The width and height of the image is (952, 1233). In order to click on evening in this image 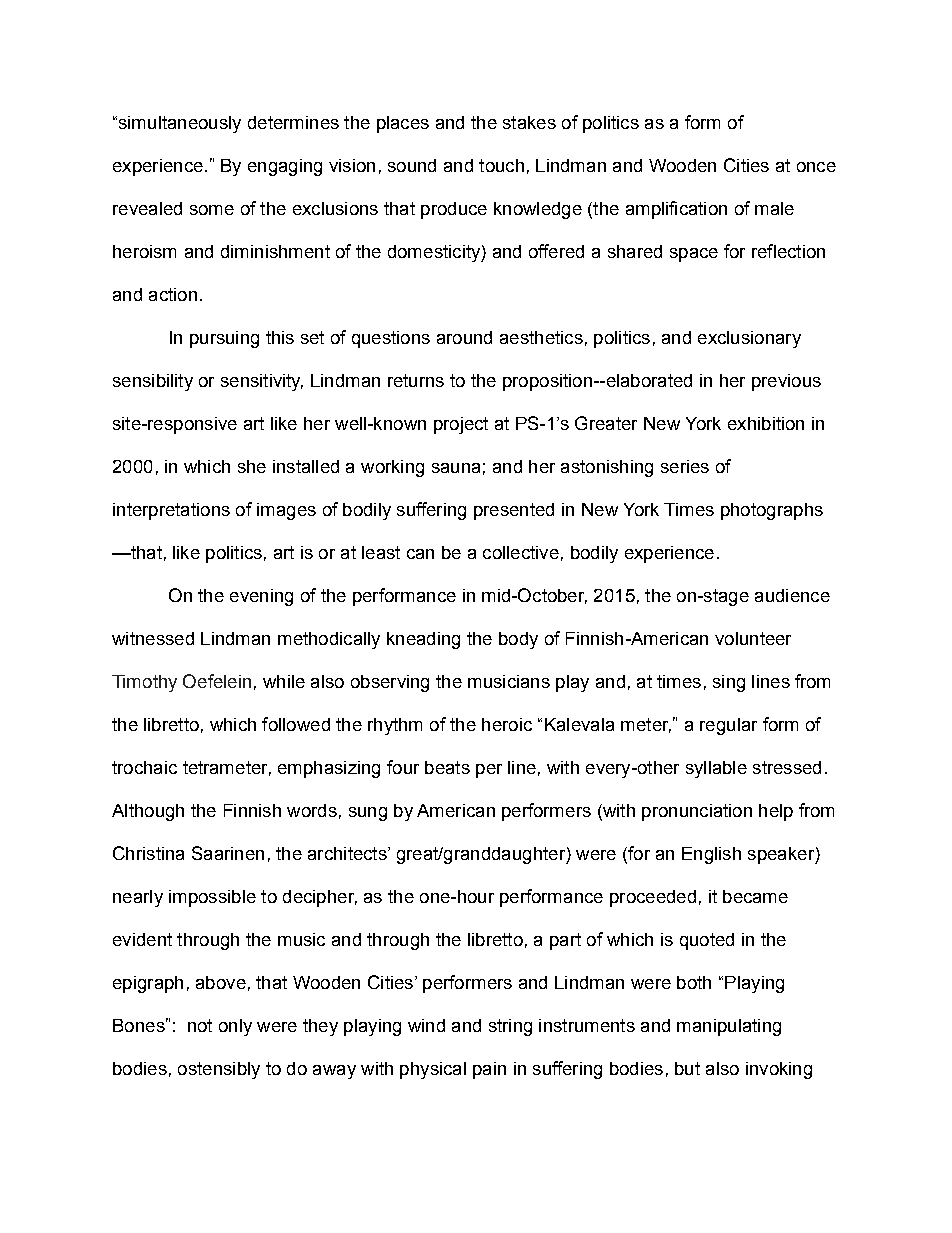, I will do `click(261, 597)`.
